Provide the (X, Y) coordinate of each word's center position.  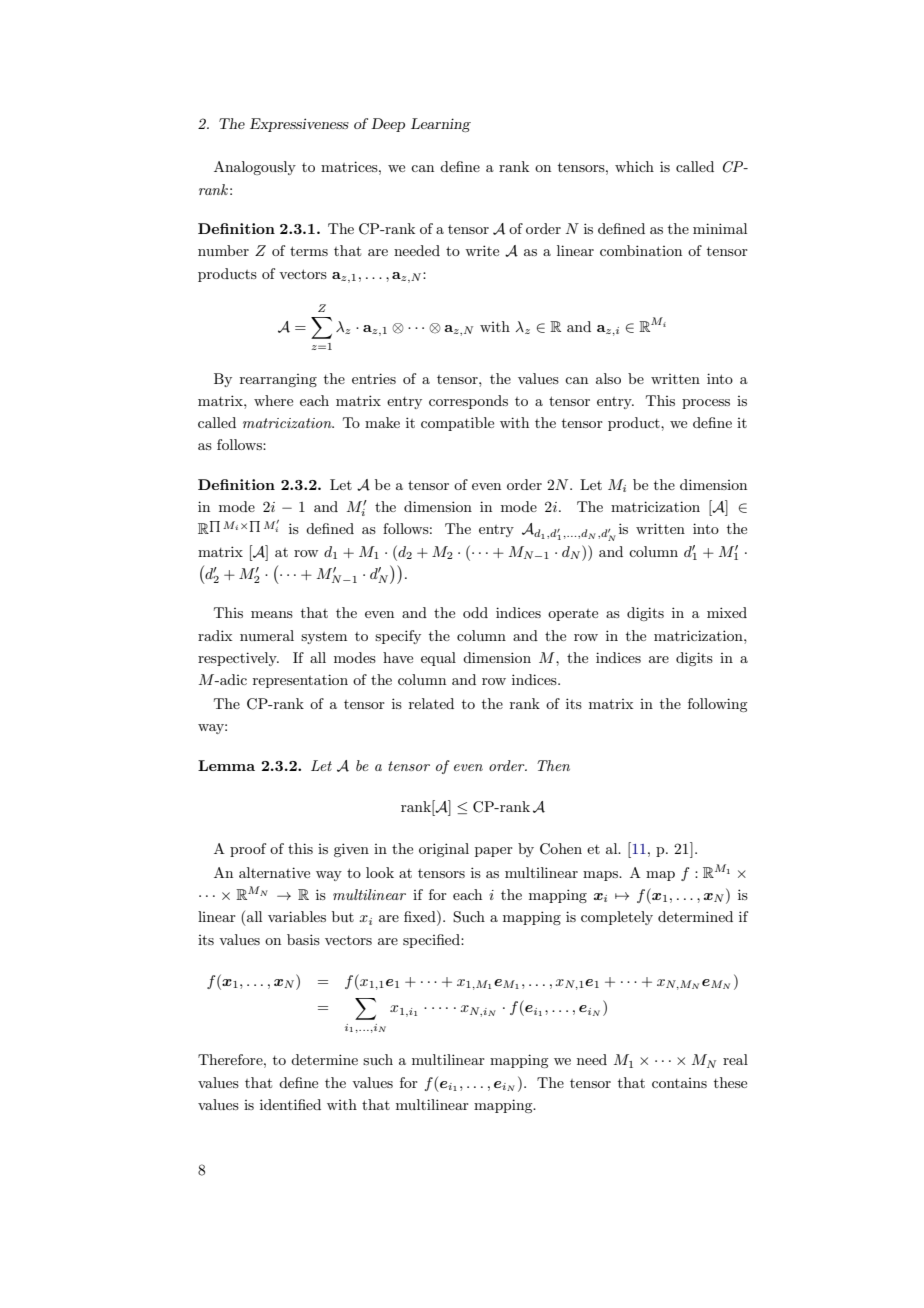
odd (475, 612)
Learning (441, 125)
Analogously (255, 168)
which (634, 166)
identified (290, 1104)
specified (432, 941)
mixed (727, 612)
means (272, 614)
